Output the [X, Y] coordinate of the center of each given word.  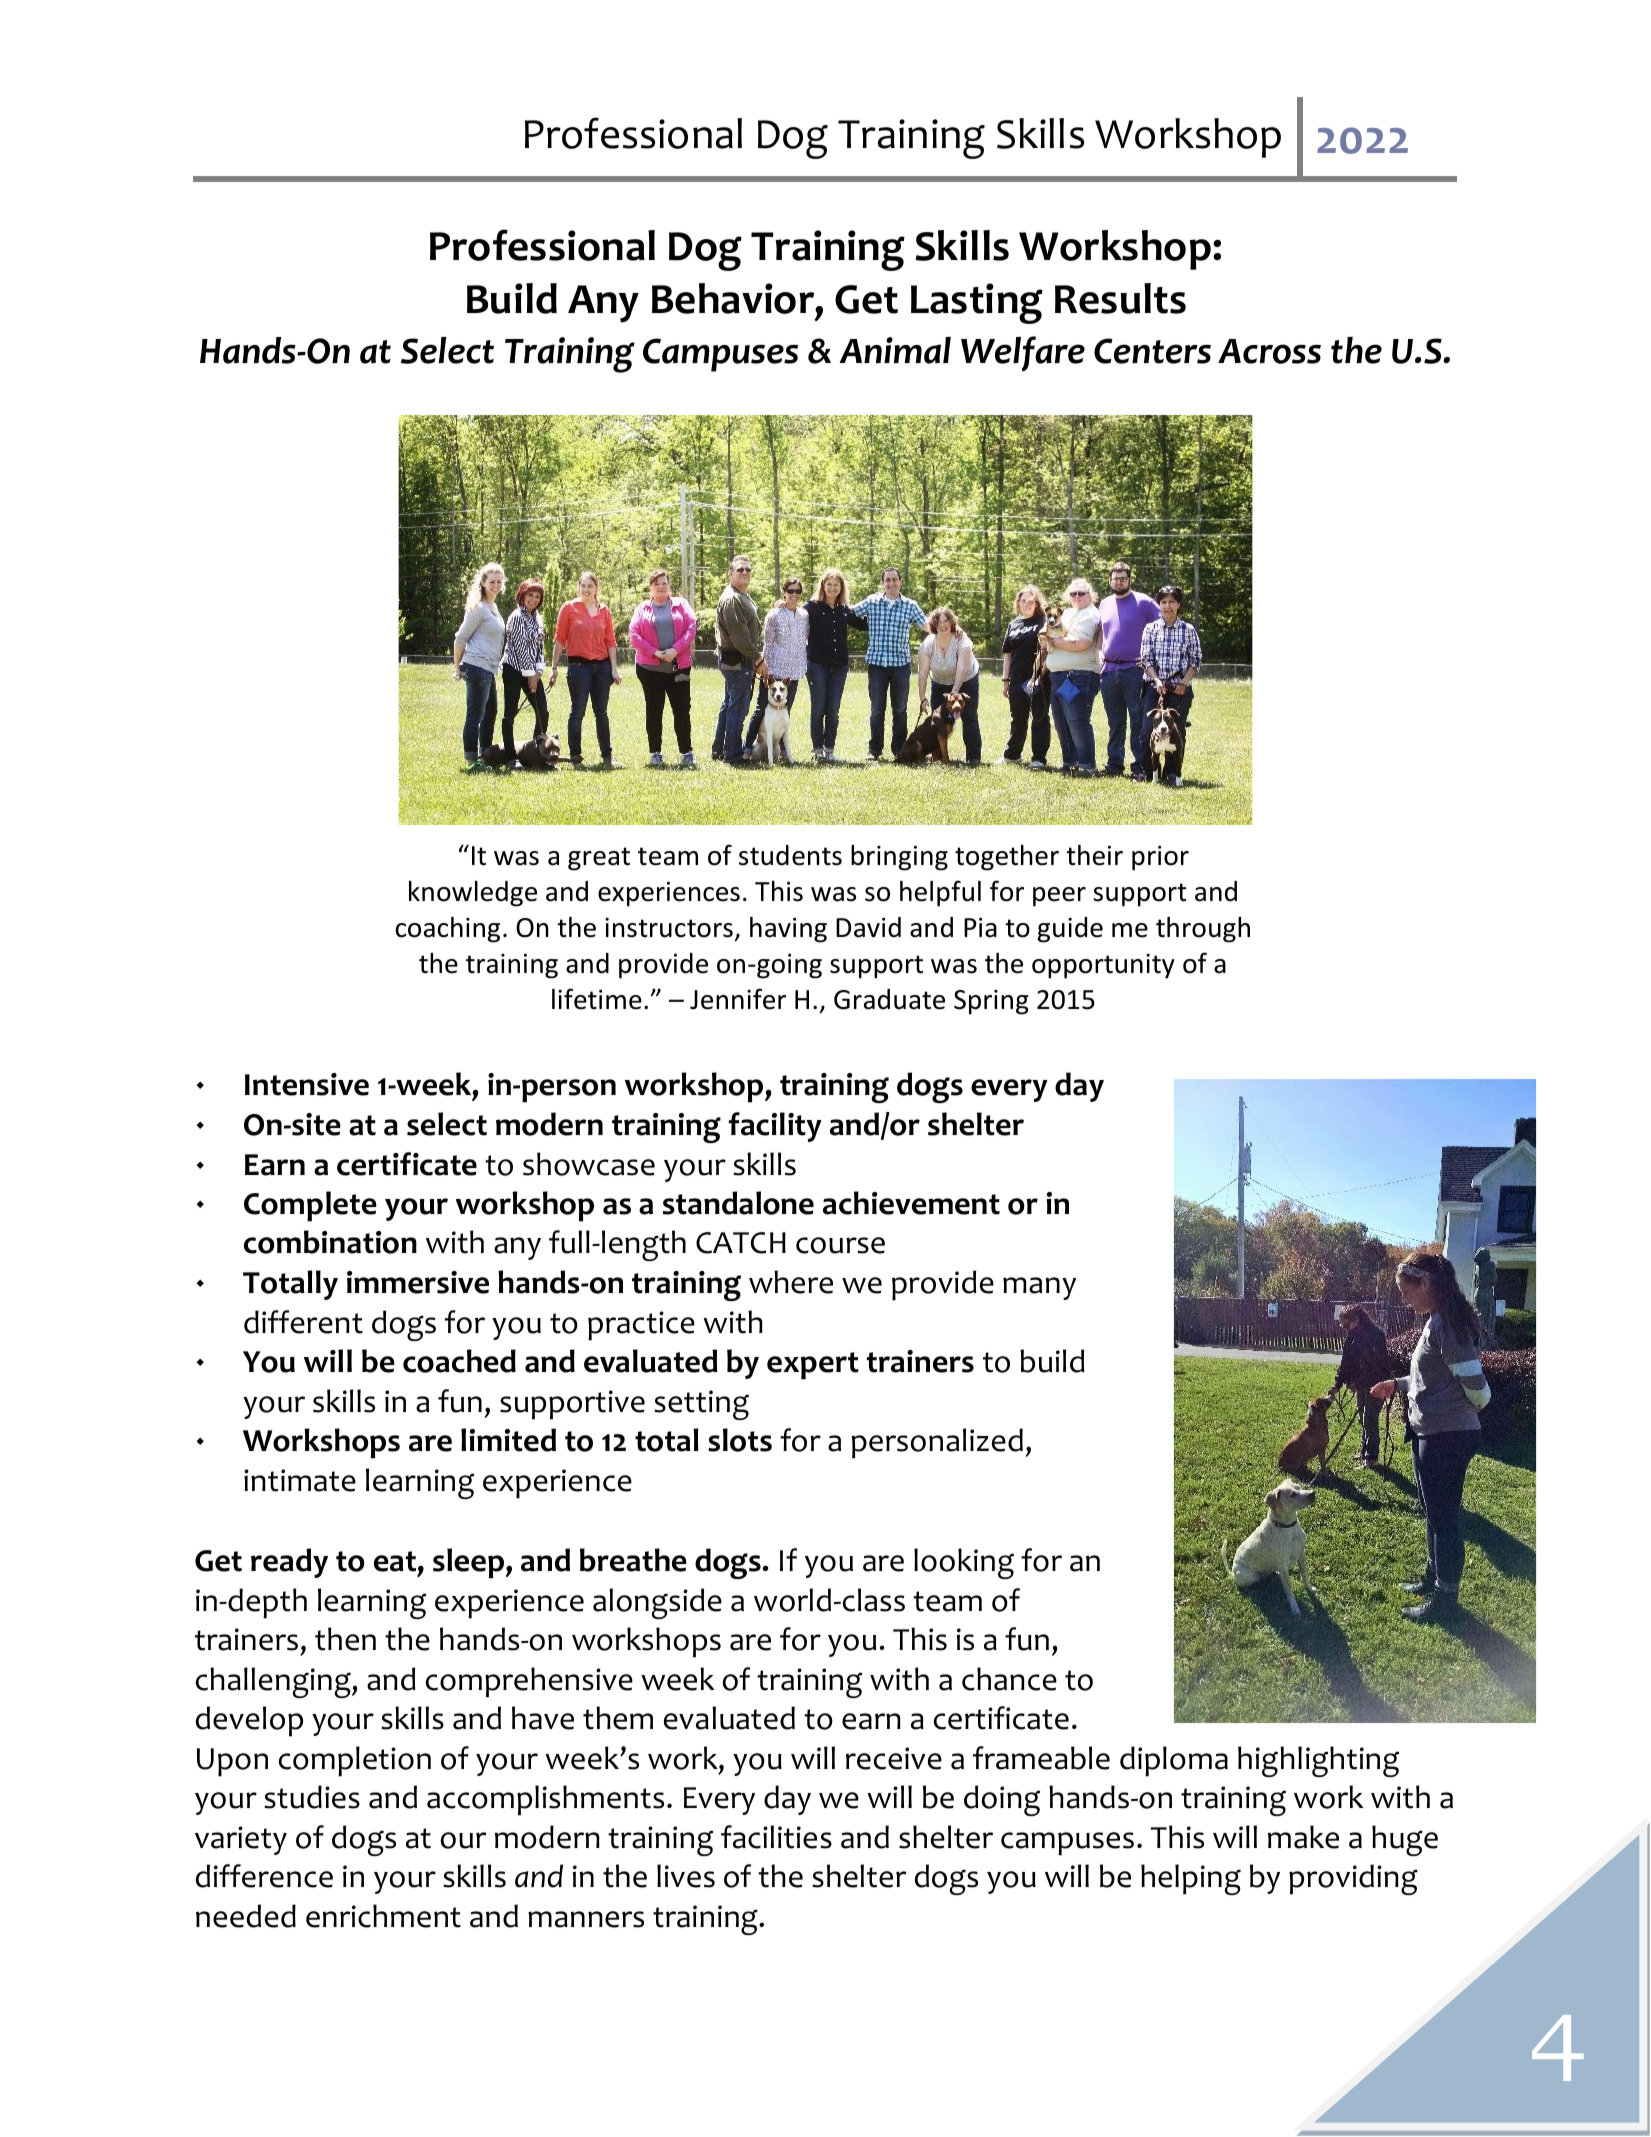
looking [964, 1563]
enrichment [383, 1916]
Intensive [307, 1084]
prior [1160, 858]
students [790, 855]
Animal [895, 350]
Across [1269, 351]
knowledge [473, 894]
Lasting [977, 303]
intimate [300, 1480]
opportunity [1103, 966]
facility [775, 1127]
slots [740, 1440]
